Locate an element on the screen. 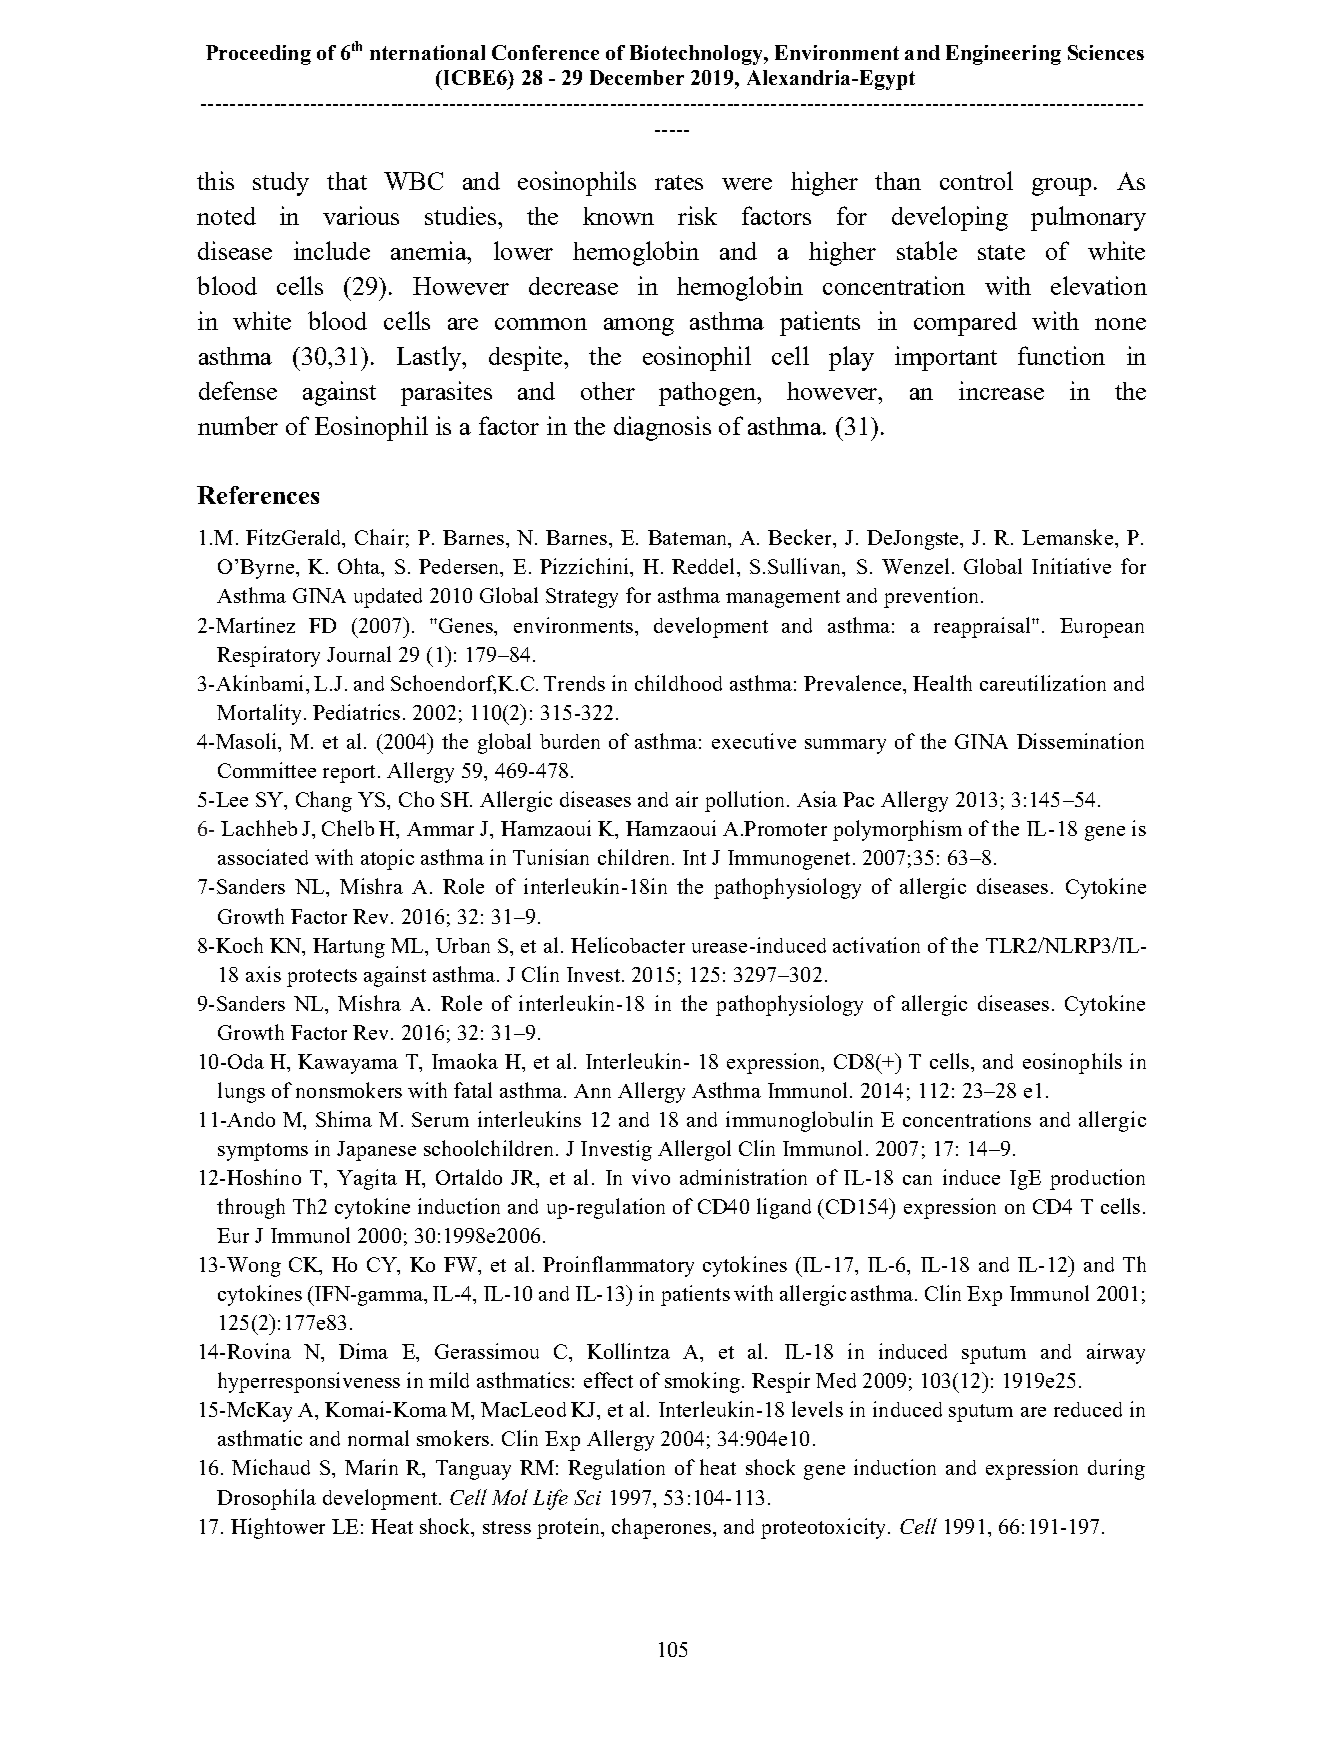  diagnosis is located at coordinates (662, 428).
